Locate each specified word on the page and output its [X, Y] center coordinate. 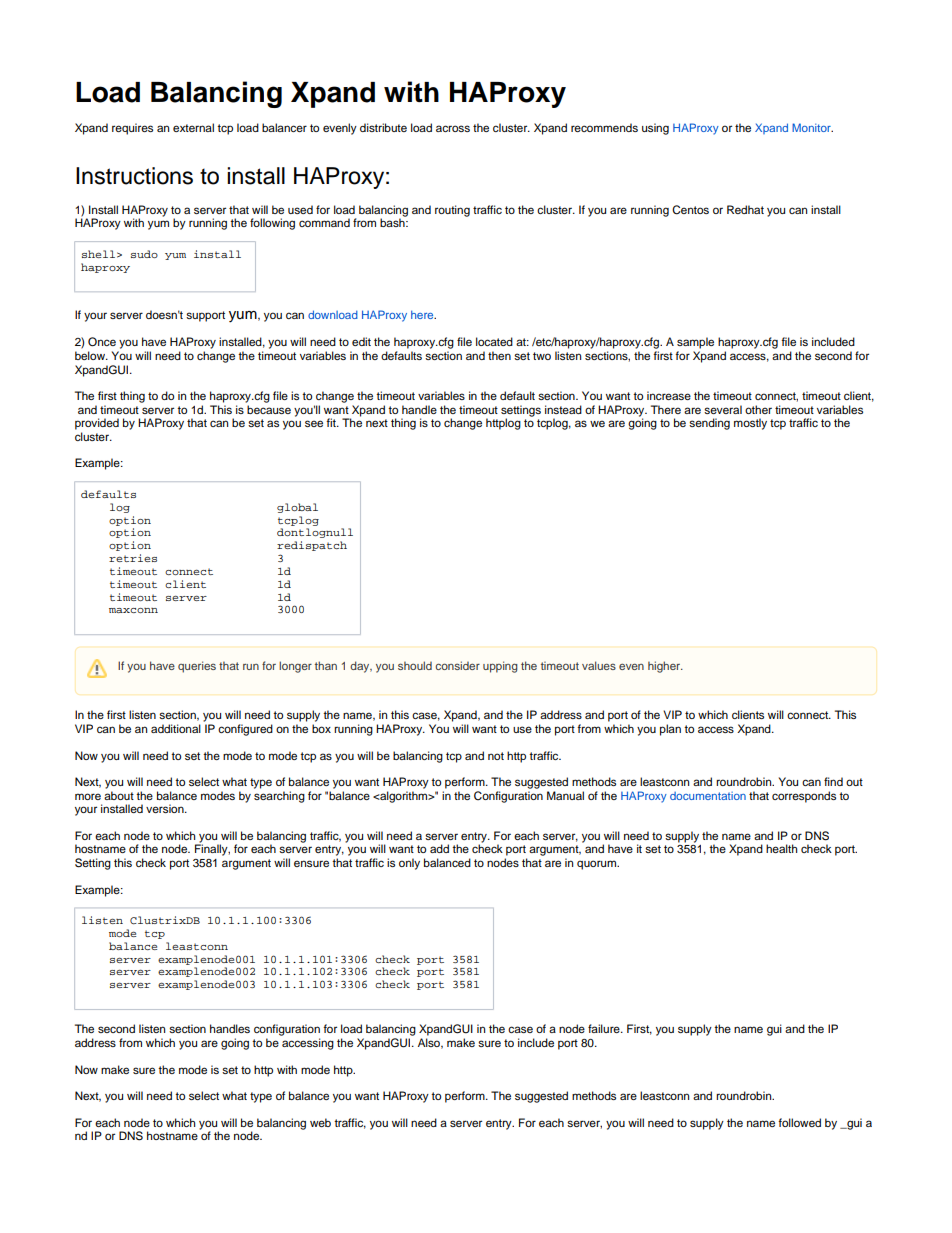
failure [605, 1028]
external [193, 127]
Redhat [745, 209]
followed [799, 1122]
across [453, 128]
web [320, 1122]
